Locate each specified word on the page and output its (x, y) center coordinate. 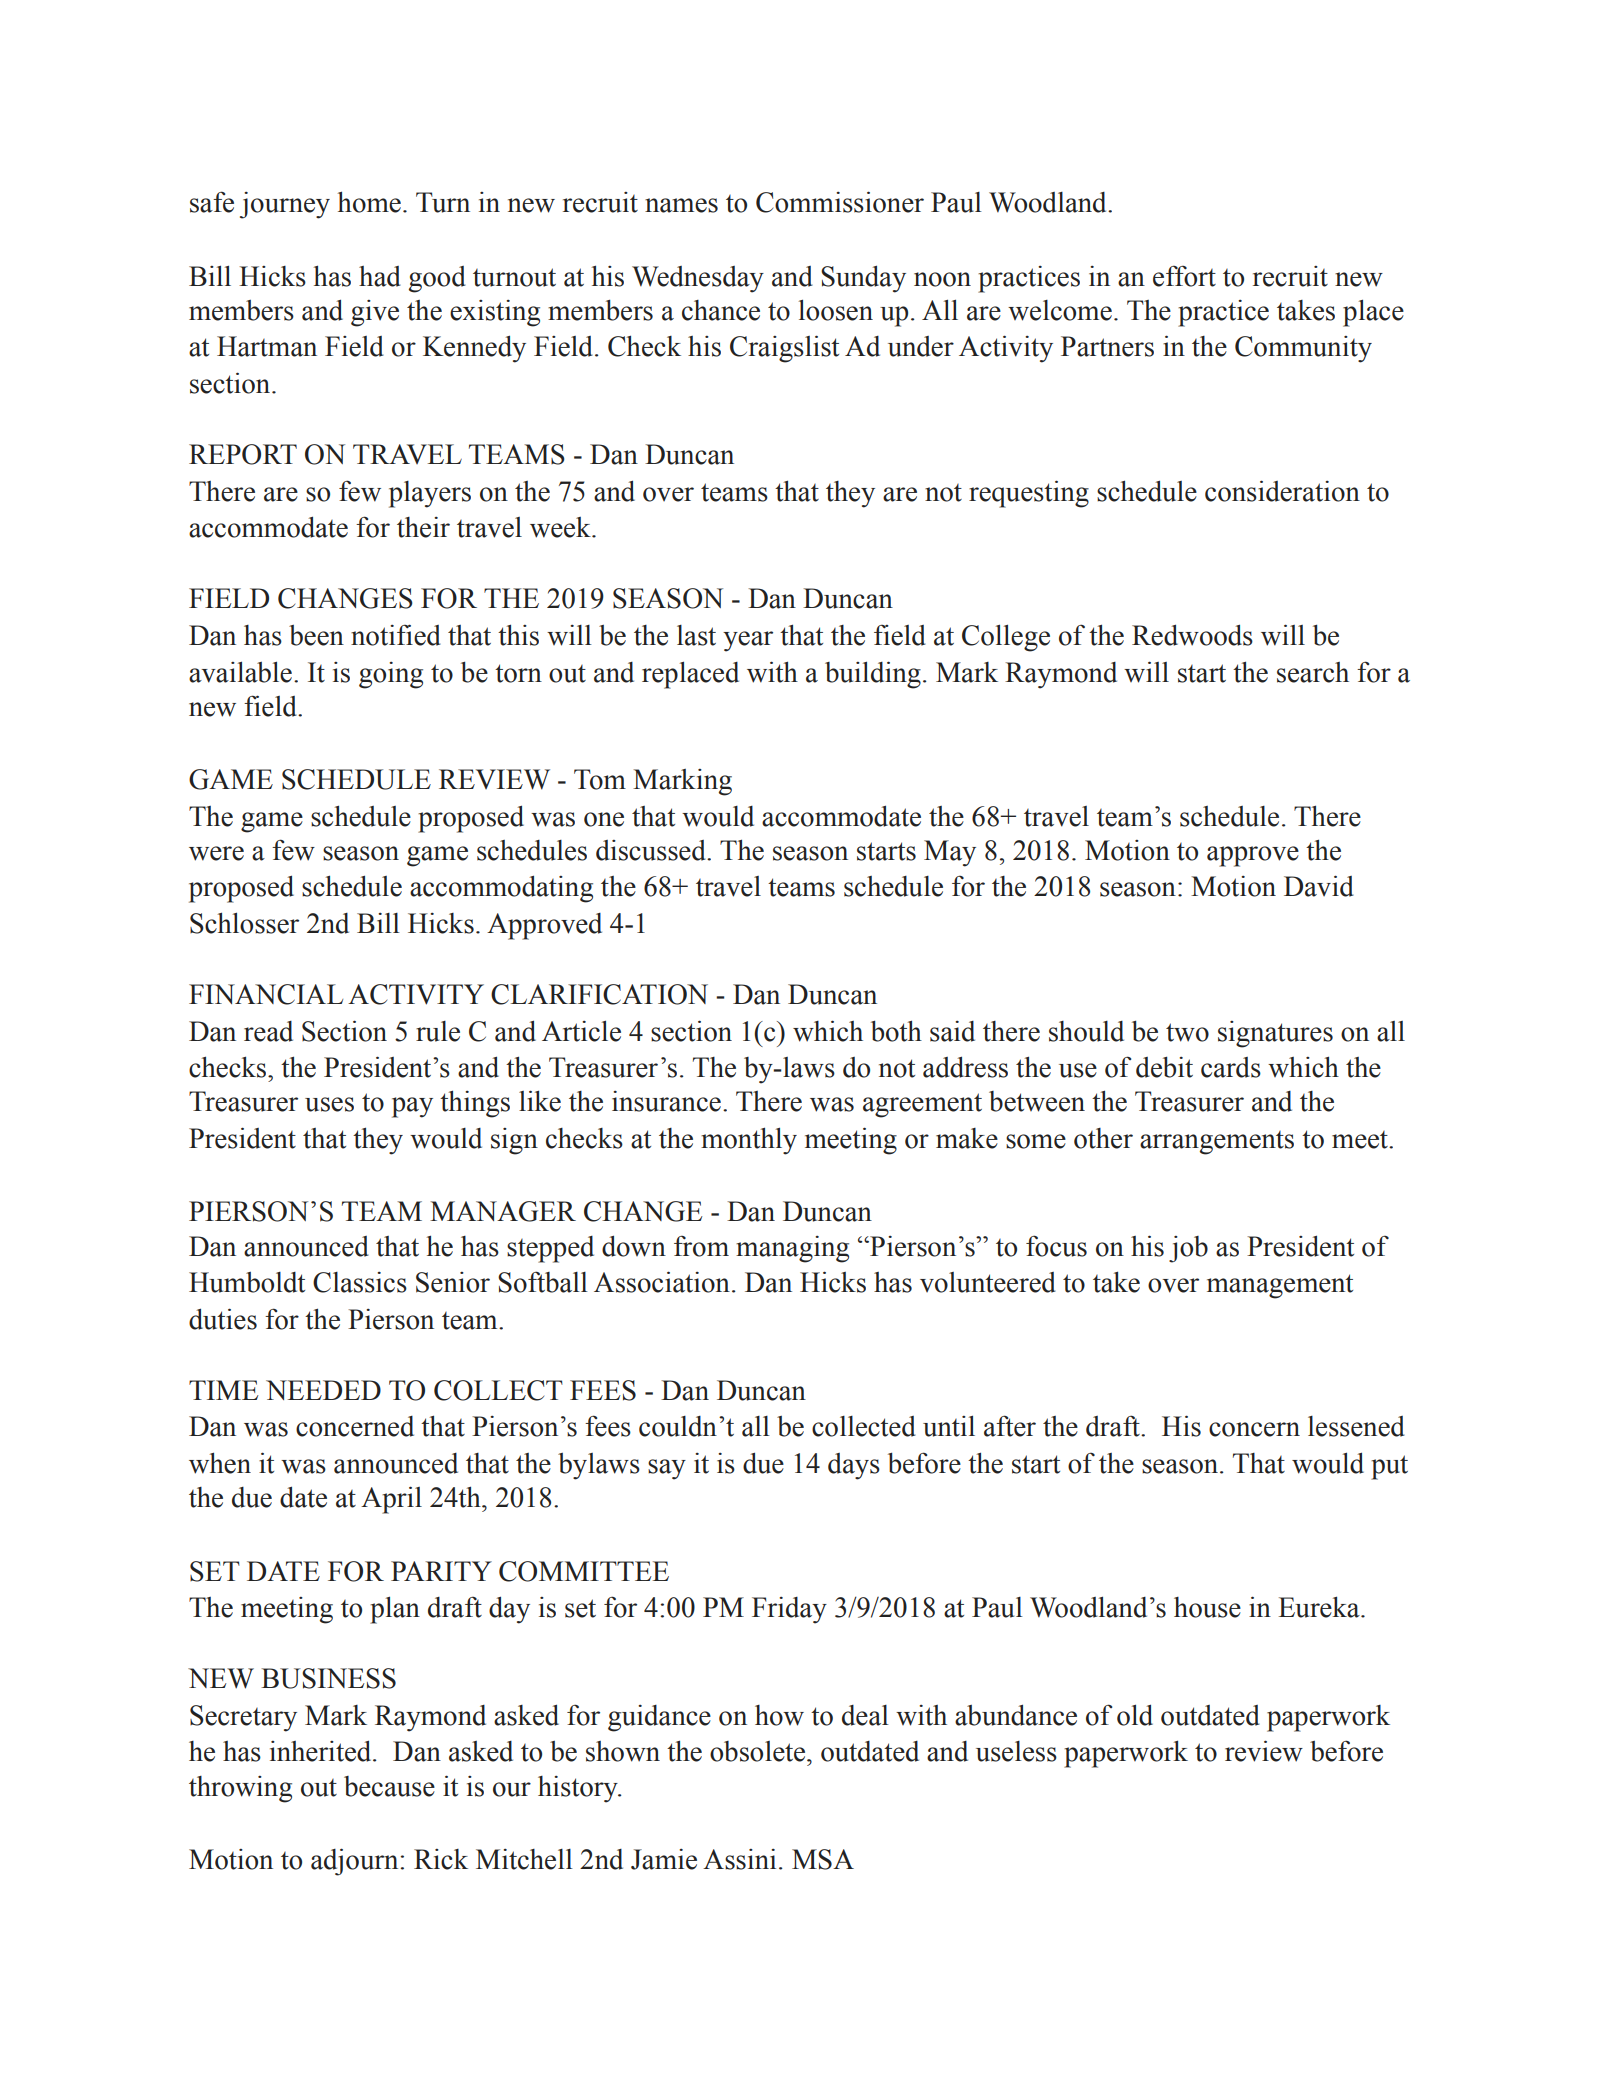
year (748, 641)
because (389, 1786)
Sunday (863, 279)
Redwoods (1192, 635)
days (854, 1466)
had (380, 276)
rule (438, 1031)
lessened (1356, 1426)
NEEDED (323, 1390)
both (896, 1031)
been (316, 635)
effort (1184, 276)
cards (1231, 1067)
